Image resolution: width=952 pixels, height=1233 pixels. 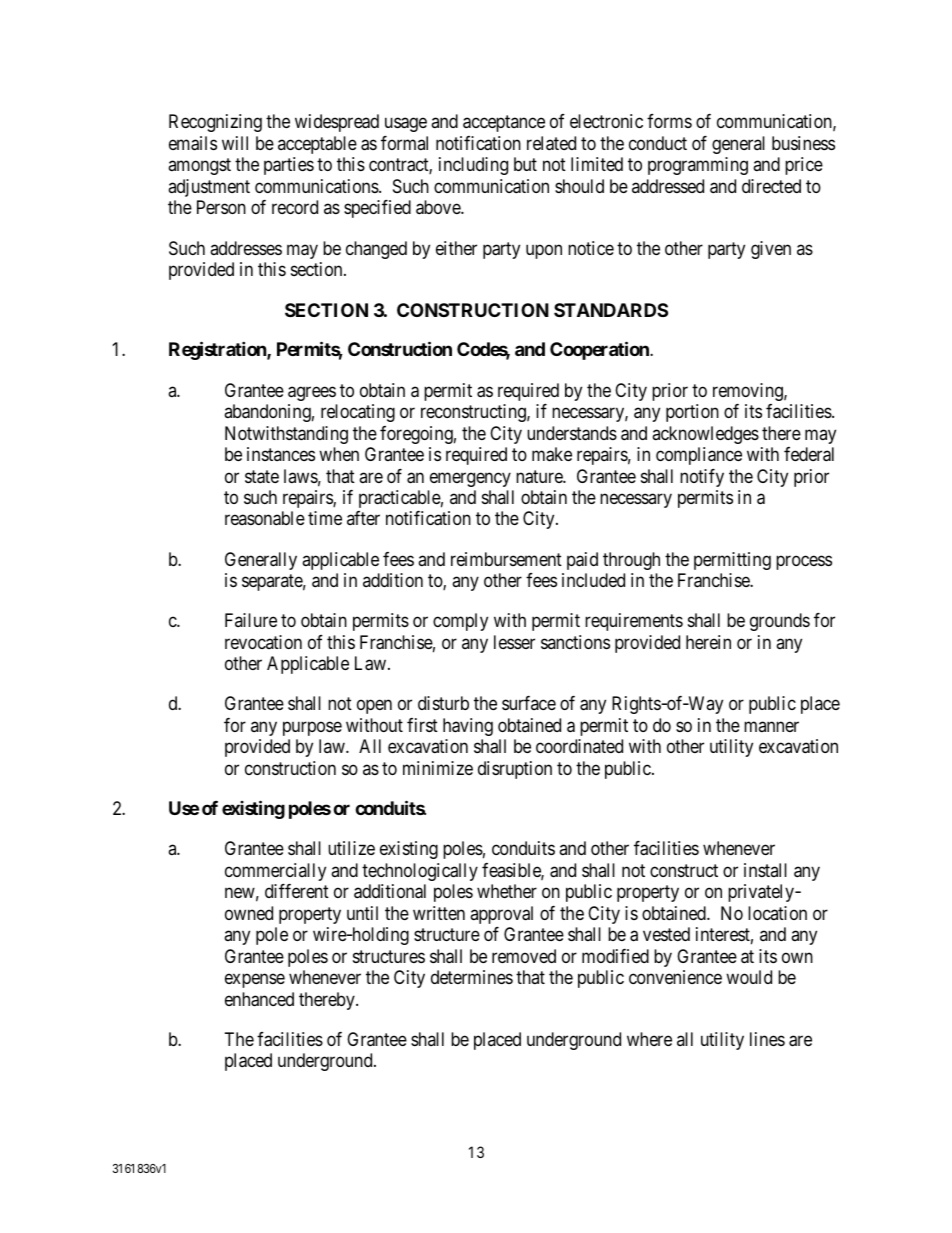 What do you see at coordinates (708, 642) in the screenshot?
I see `herein` at bounding box center [708, 642].
